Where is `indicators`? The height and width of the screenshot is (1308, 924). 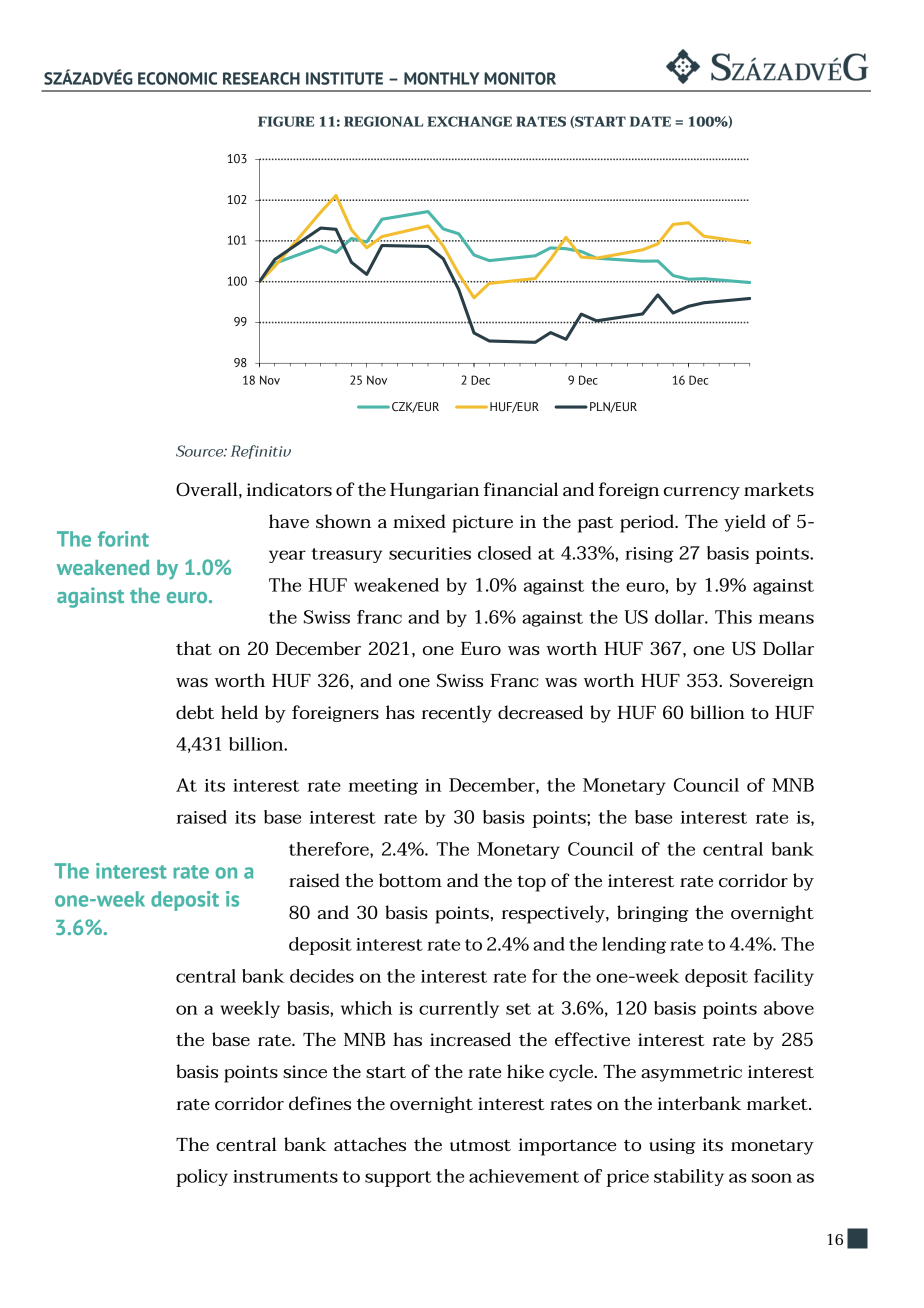
indicators is located at coordinates (289, 489).
